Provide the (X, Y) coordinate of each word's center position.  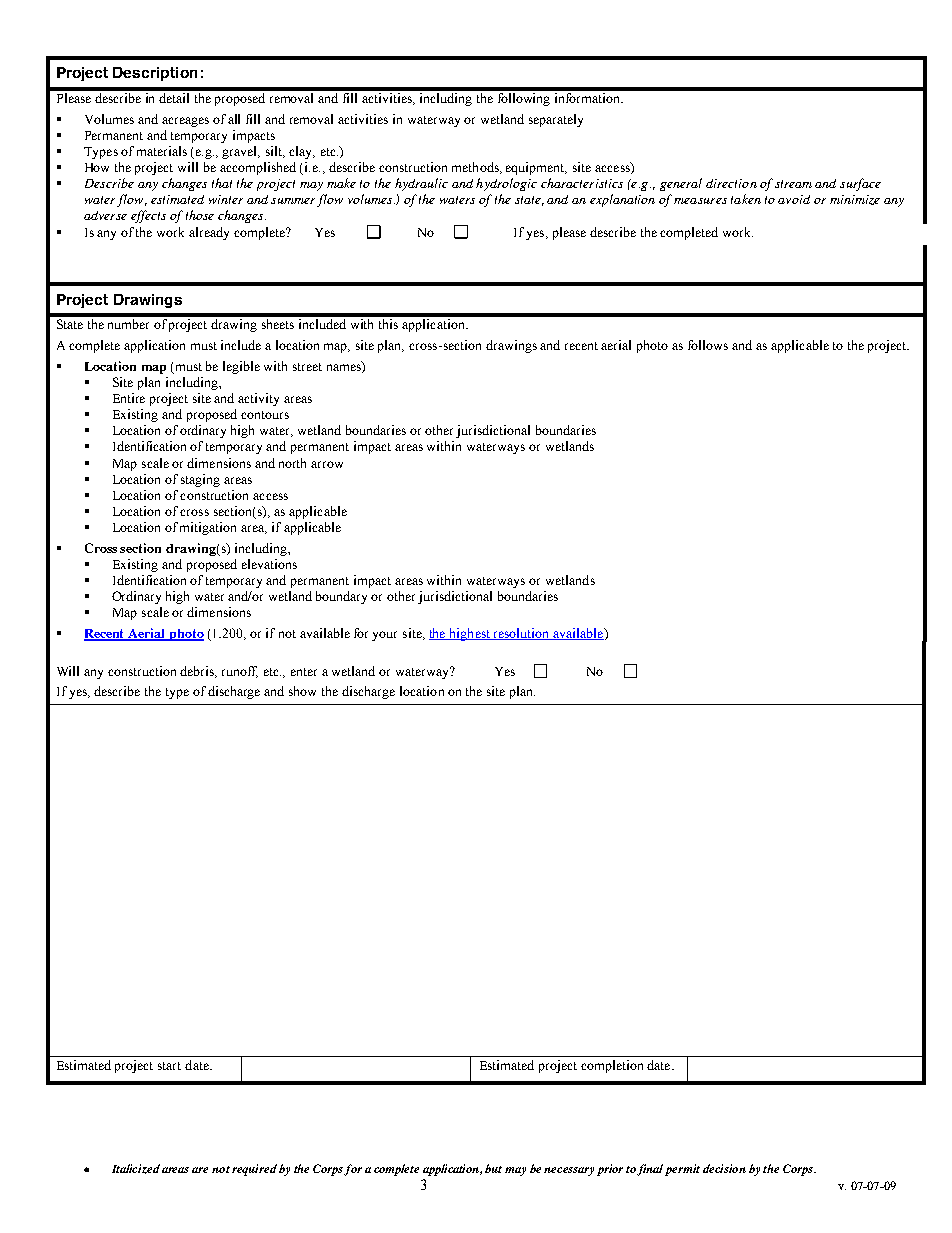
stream (793, 184)
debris (198, 672)
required (254, 1170)
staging (200, 480)
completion (612, 1066)
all (234, 119)
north (292, 463)
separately (556, 120)
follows (708, 345)
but (493, 1168)
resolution (521, 634)
